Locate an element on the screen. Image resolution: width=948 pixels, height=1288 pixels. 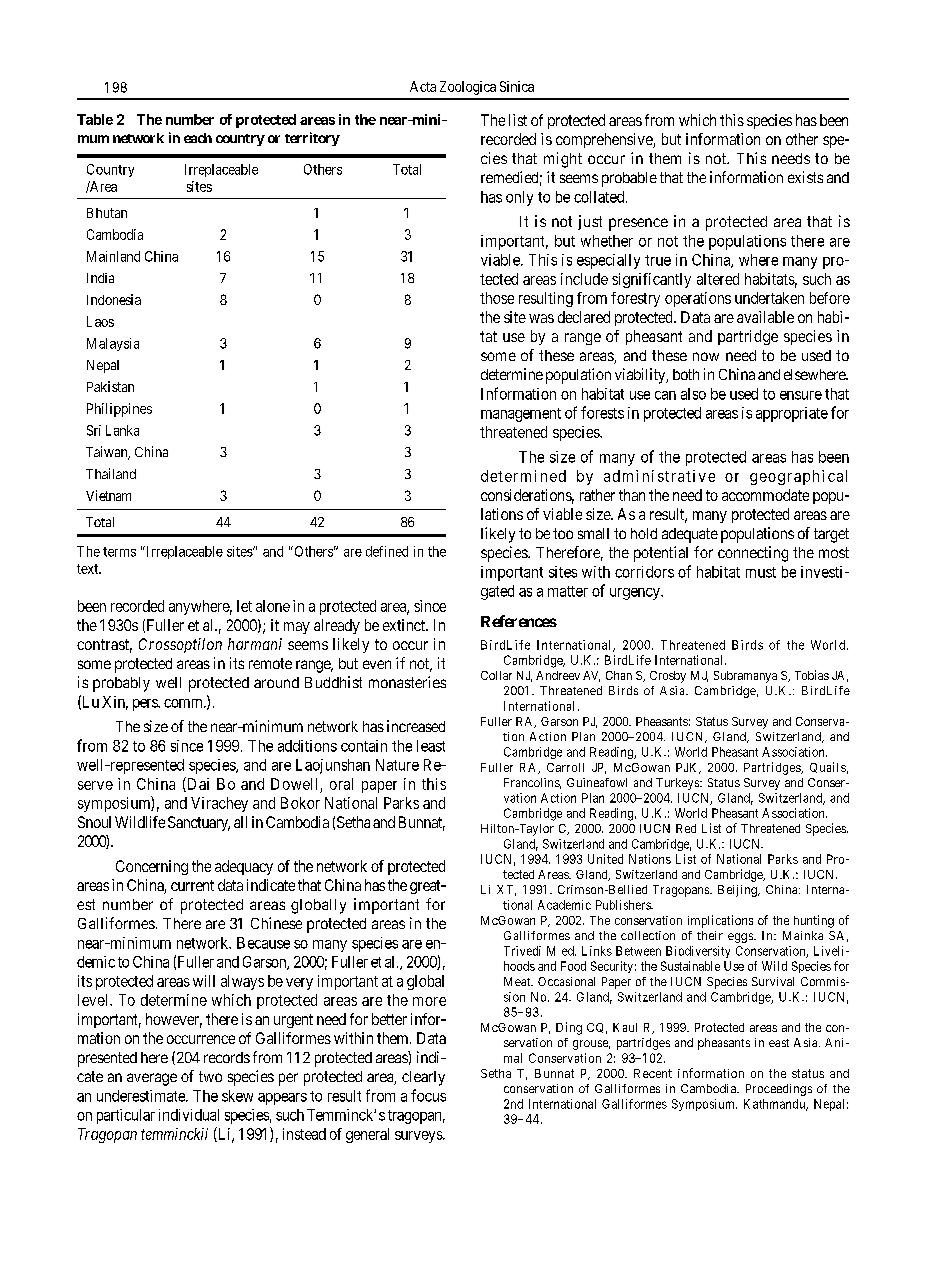
Sanctuary is located at coordinates (199, 823).
